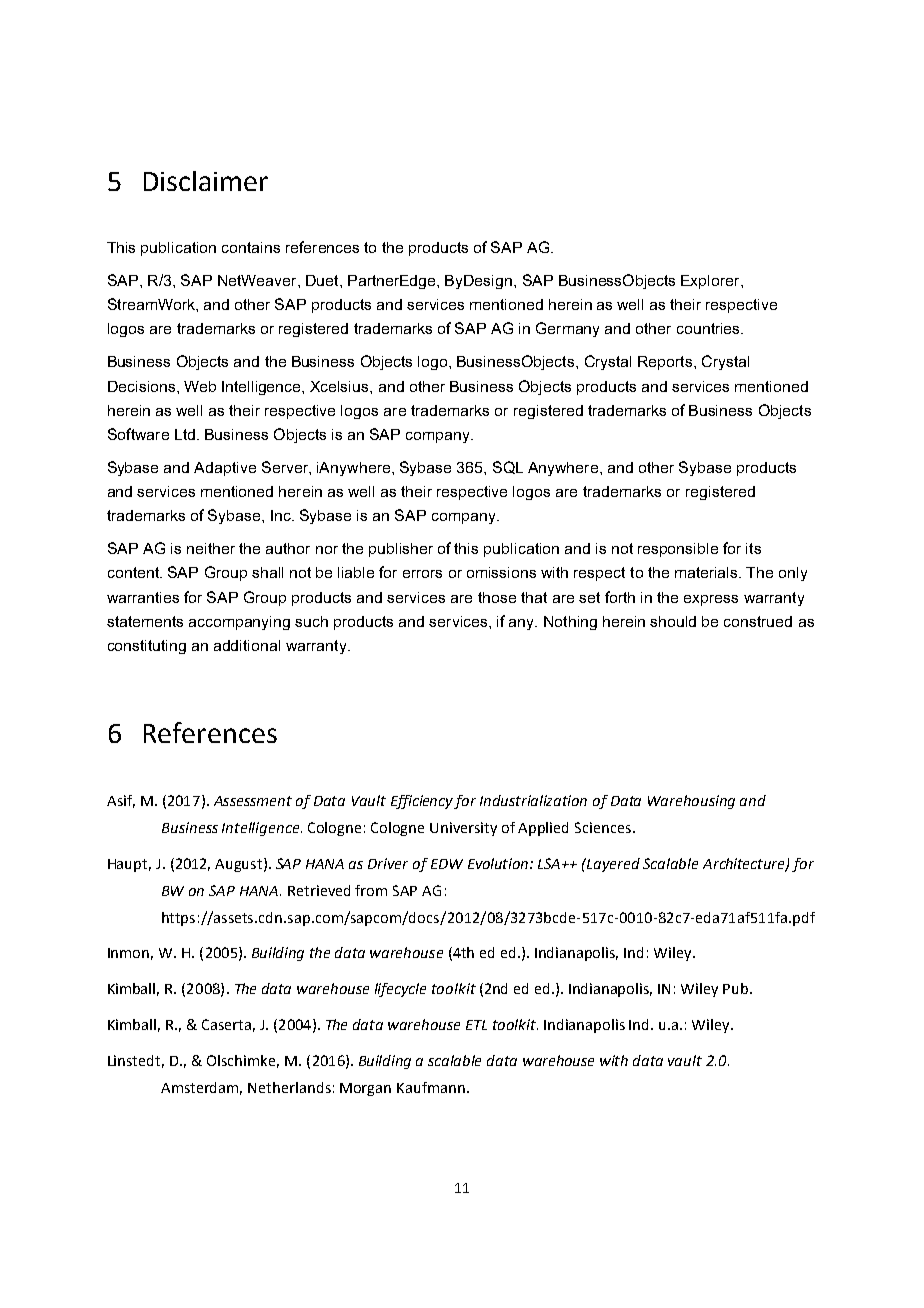  I want to click on Disclaimer, so click(206, 181).
